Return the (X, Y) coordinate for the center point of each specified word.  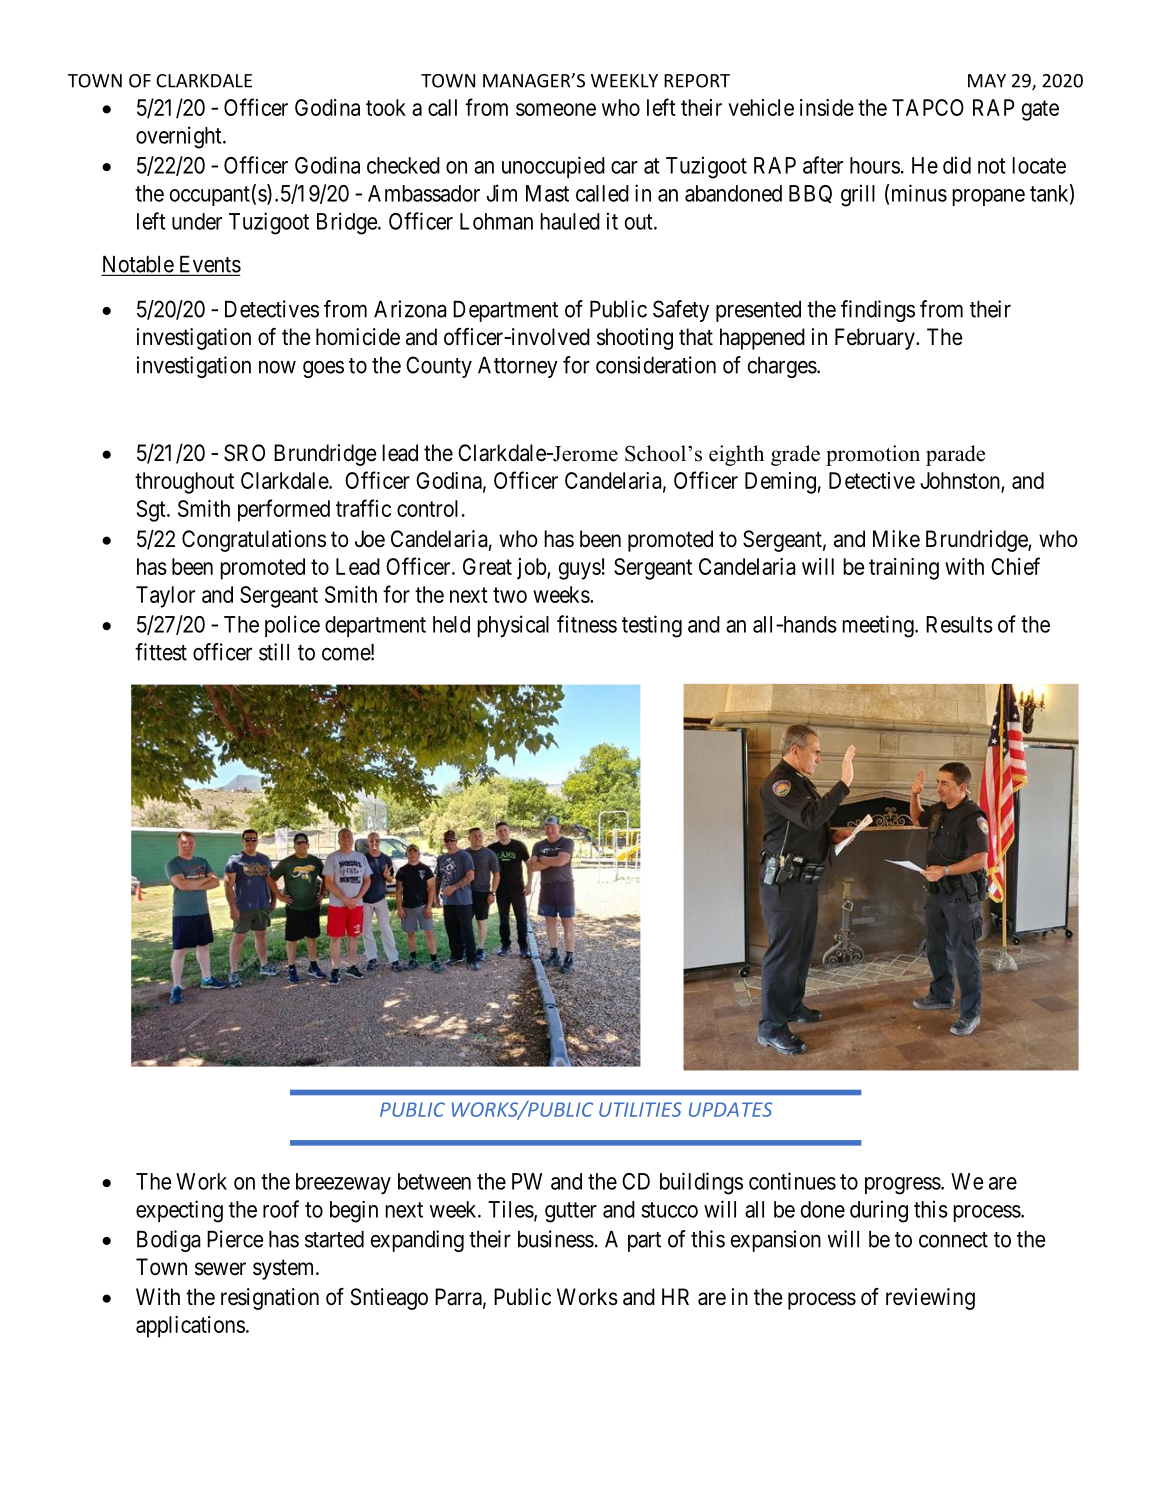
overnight (180, 137)
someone (556, 109)
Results (959, 624)
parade (955, 455)
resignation (270, 1299)
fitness (587, 624)
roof (281, 1209)
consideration (656, 365)
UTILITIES (640, 1109)
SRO (244, 453)
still (274, 652)
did (957, 165)
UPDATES (730, 1109)
